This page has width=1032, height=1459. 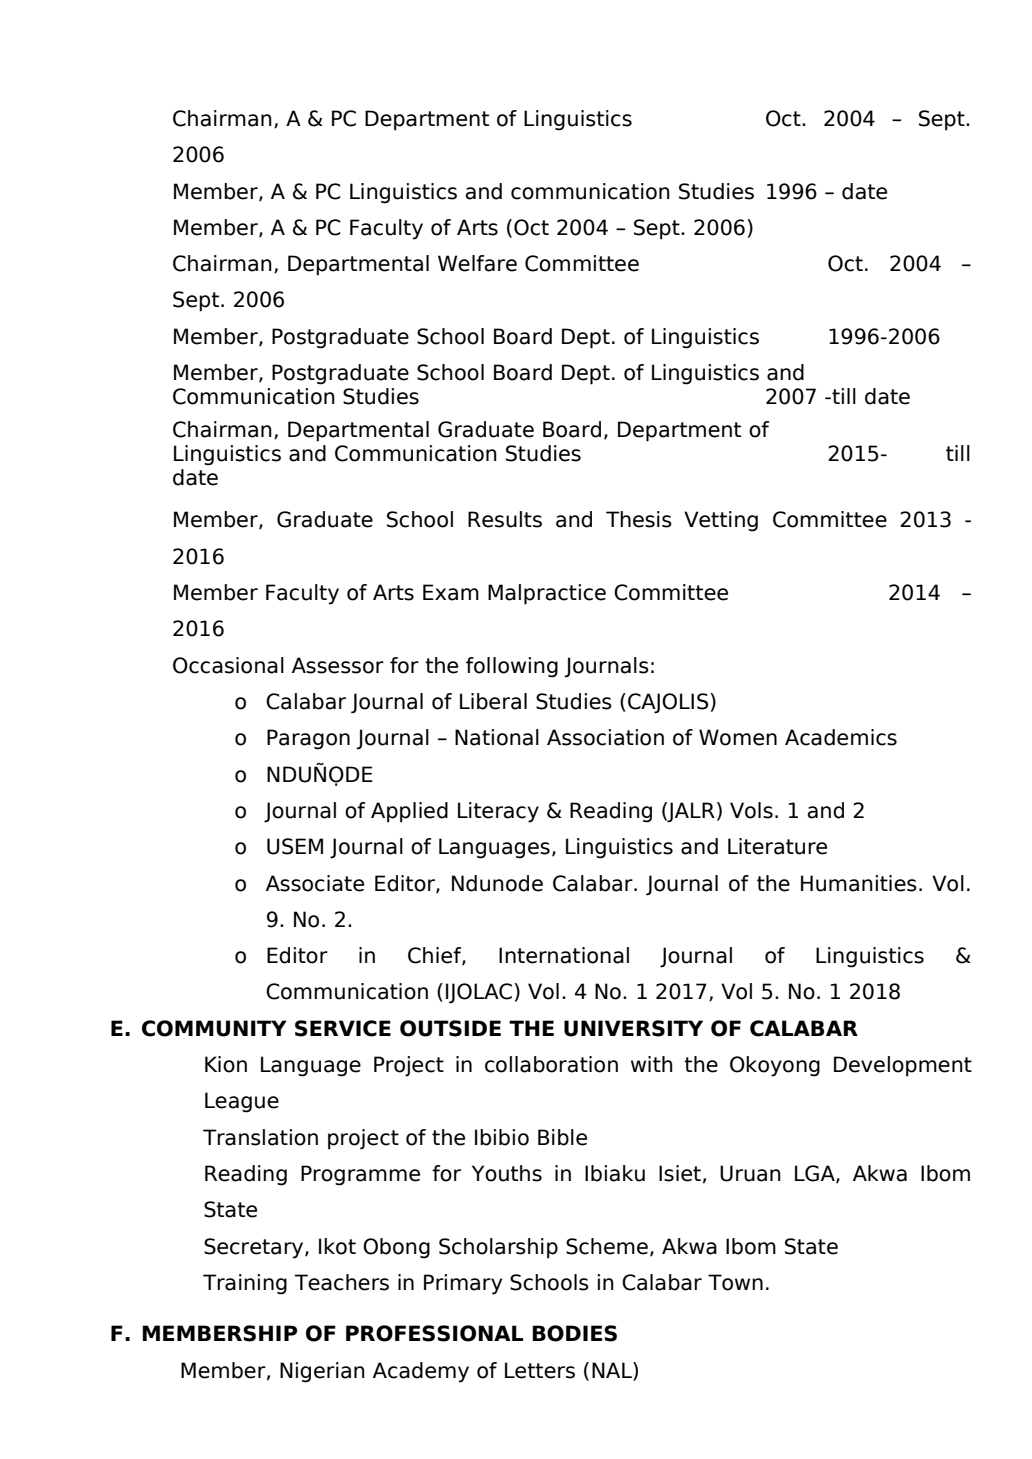 I want to click on Assessor, so click(x=338, y=665).
